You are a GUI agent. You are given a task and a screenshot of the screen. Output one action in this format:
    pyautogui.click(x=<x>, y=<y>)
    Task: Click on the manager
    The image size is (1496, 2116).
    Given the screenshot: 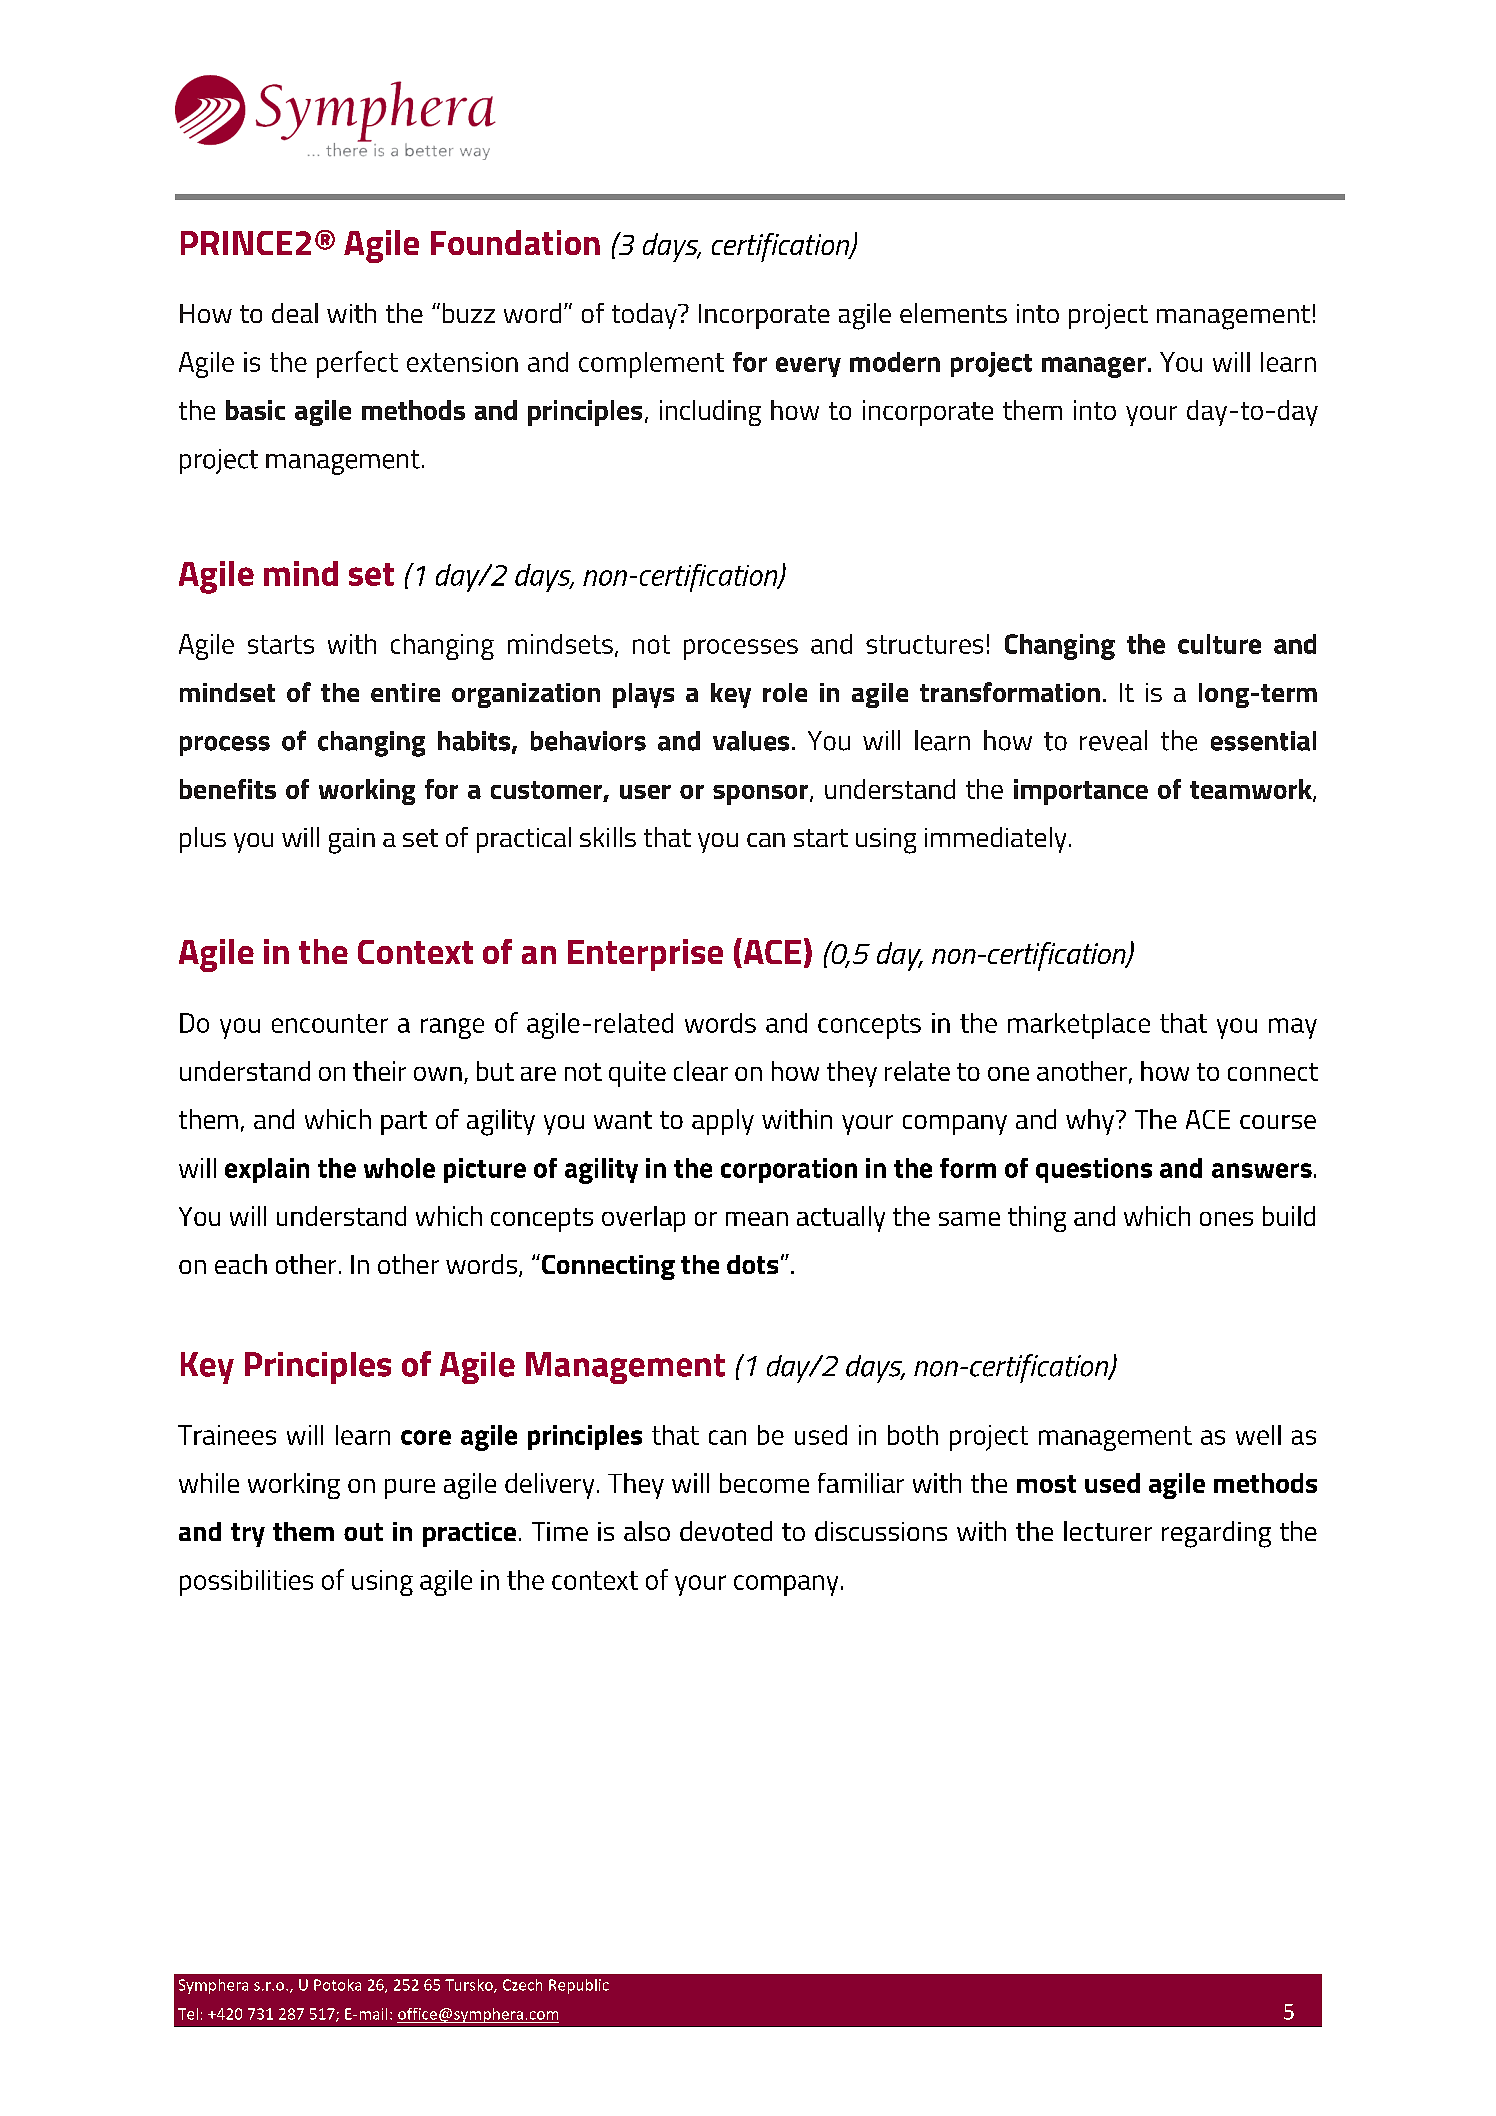 What is the action you would take?
    pyautogui.click(x=1094, y=367)
